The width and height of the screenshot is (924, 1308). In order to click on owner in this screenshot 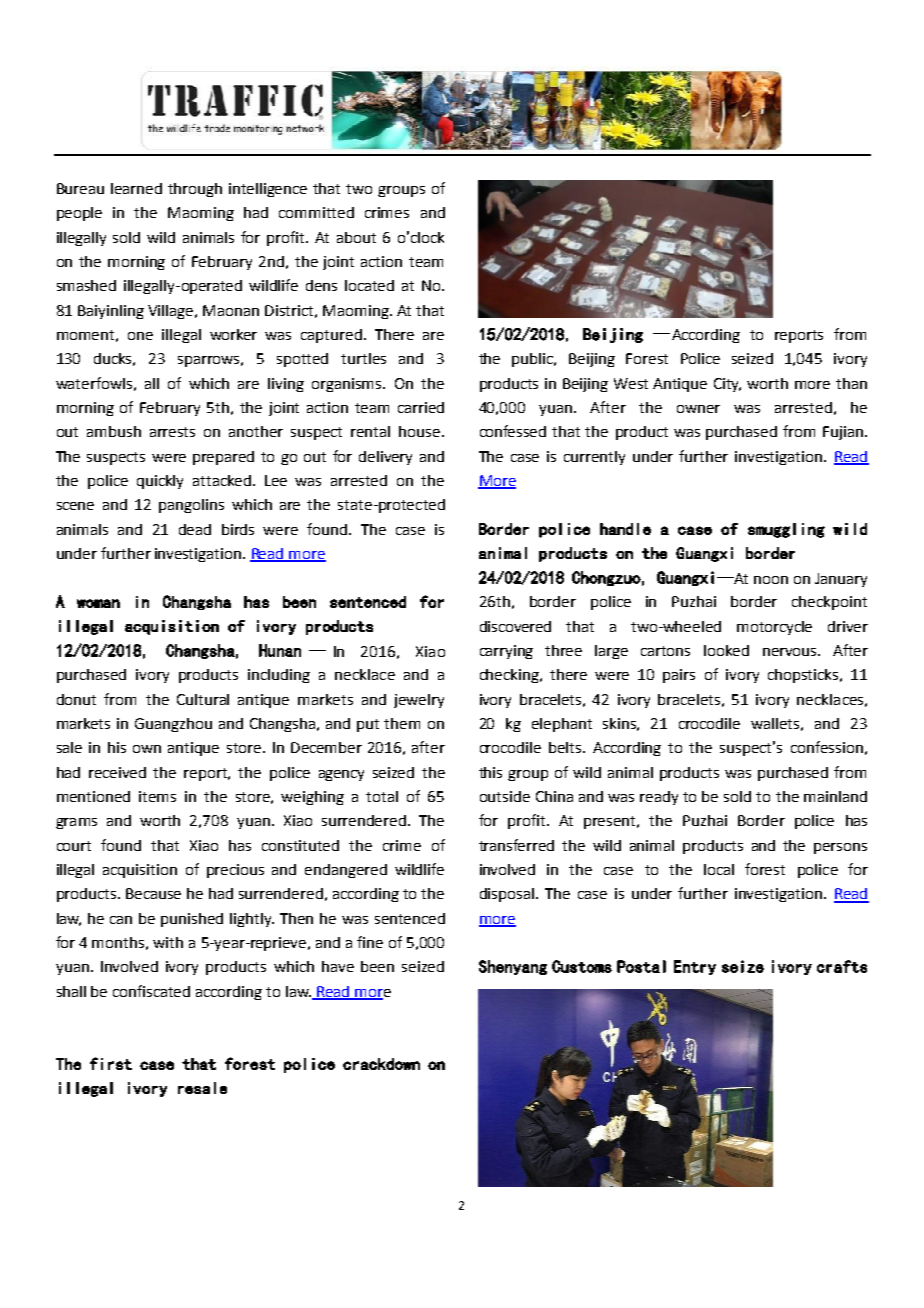, I will do `click(698, 409)`.
